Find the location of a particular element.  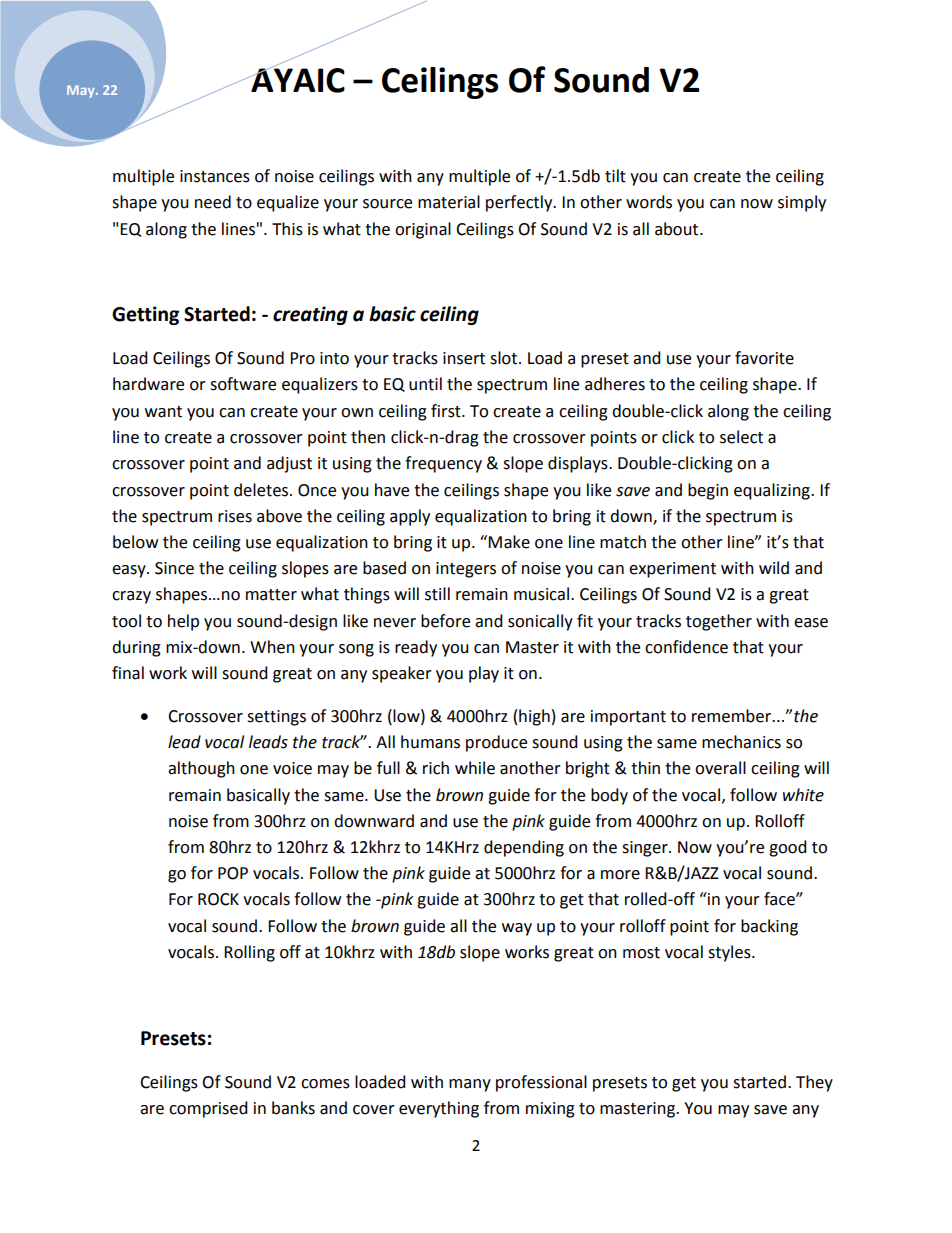

about is located at coordinates (678, 229).
